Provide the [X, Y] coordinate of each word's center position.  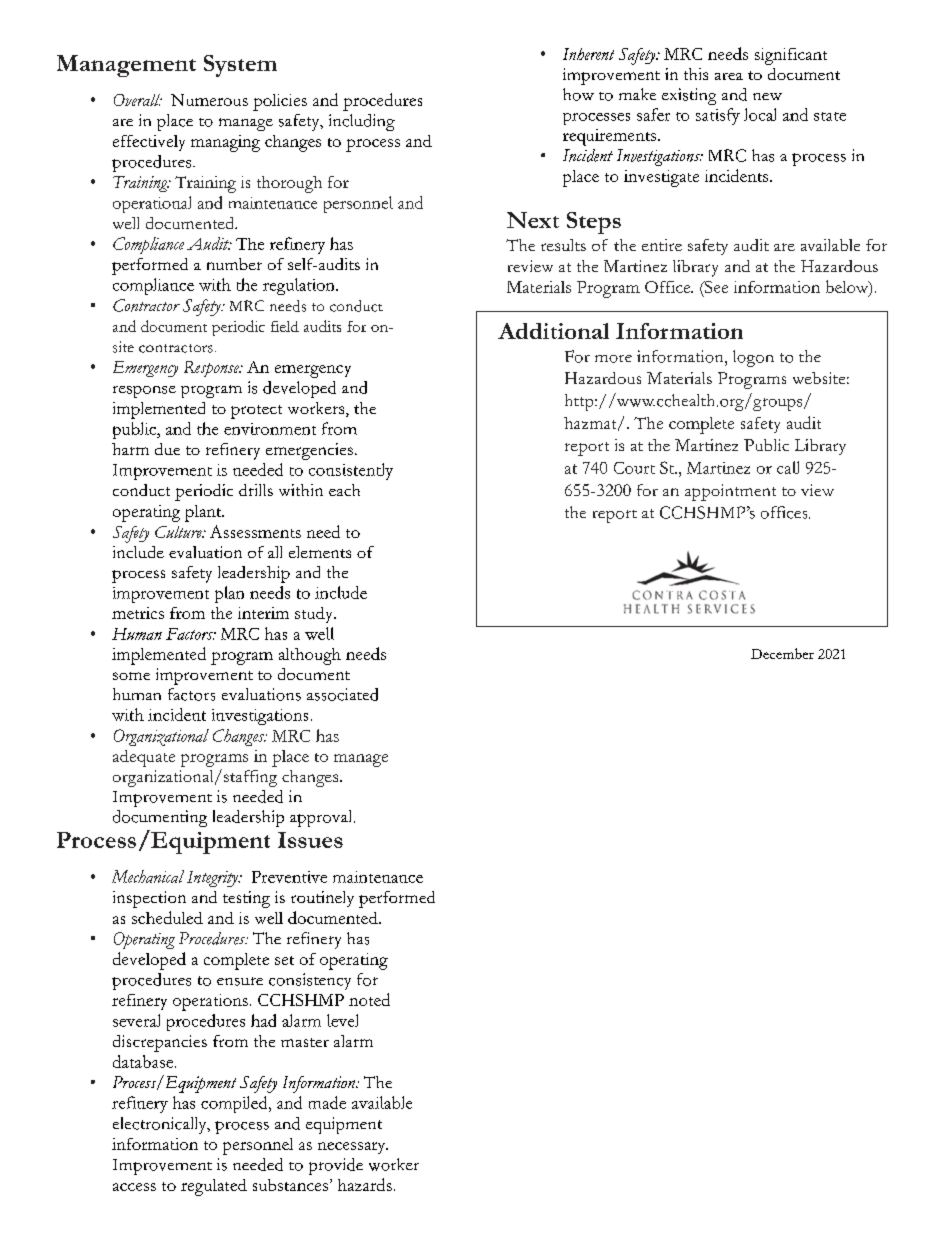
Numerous [209, 100]
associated [342, 694]
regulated [214, 1187]
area [729, 76]
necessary [353, 1148]
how [578, 94]
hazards [365, 1184]
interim [263, 613]
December [782, 653]
